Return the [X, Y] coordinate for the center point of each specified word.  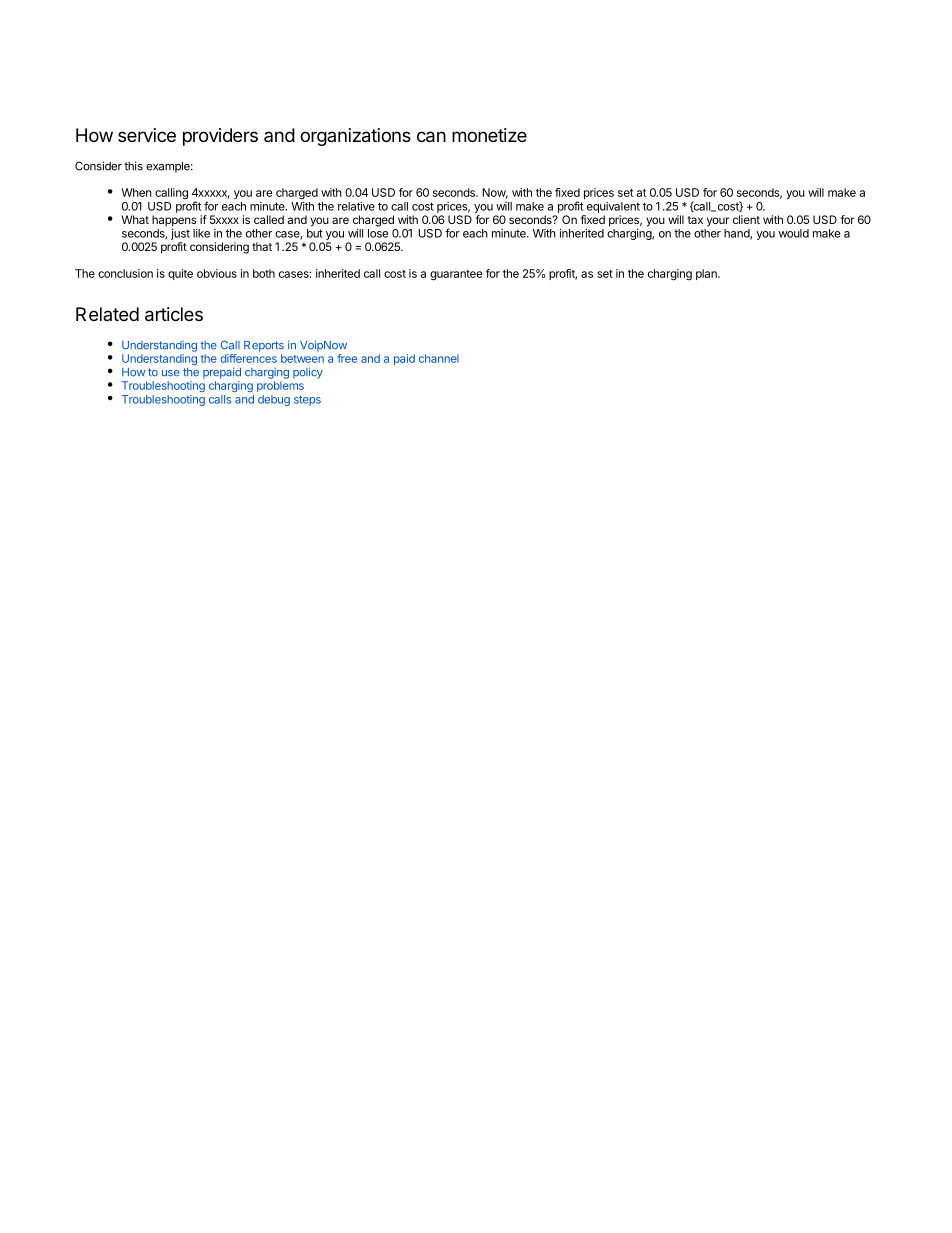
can [431, 137]
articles [174, 314]
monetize [489, 135]
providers [220, 137]
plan [707, 274]
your [718, 222]
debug [274, 400]
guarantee [456, 275]
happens [174, 221]
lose [378, 233]
